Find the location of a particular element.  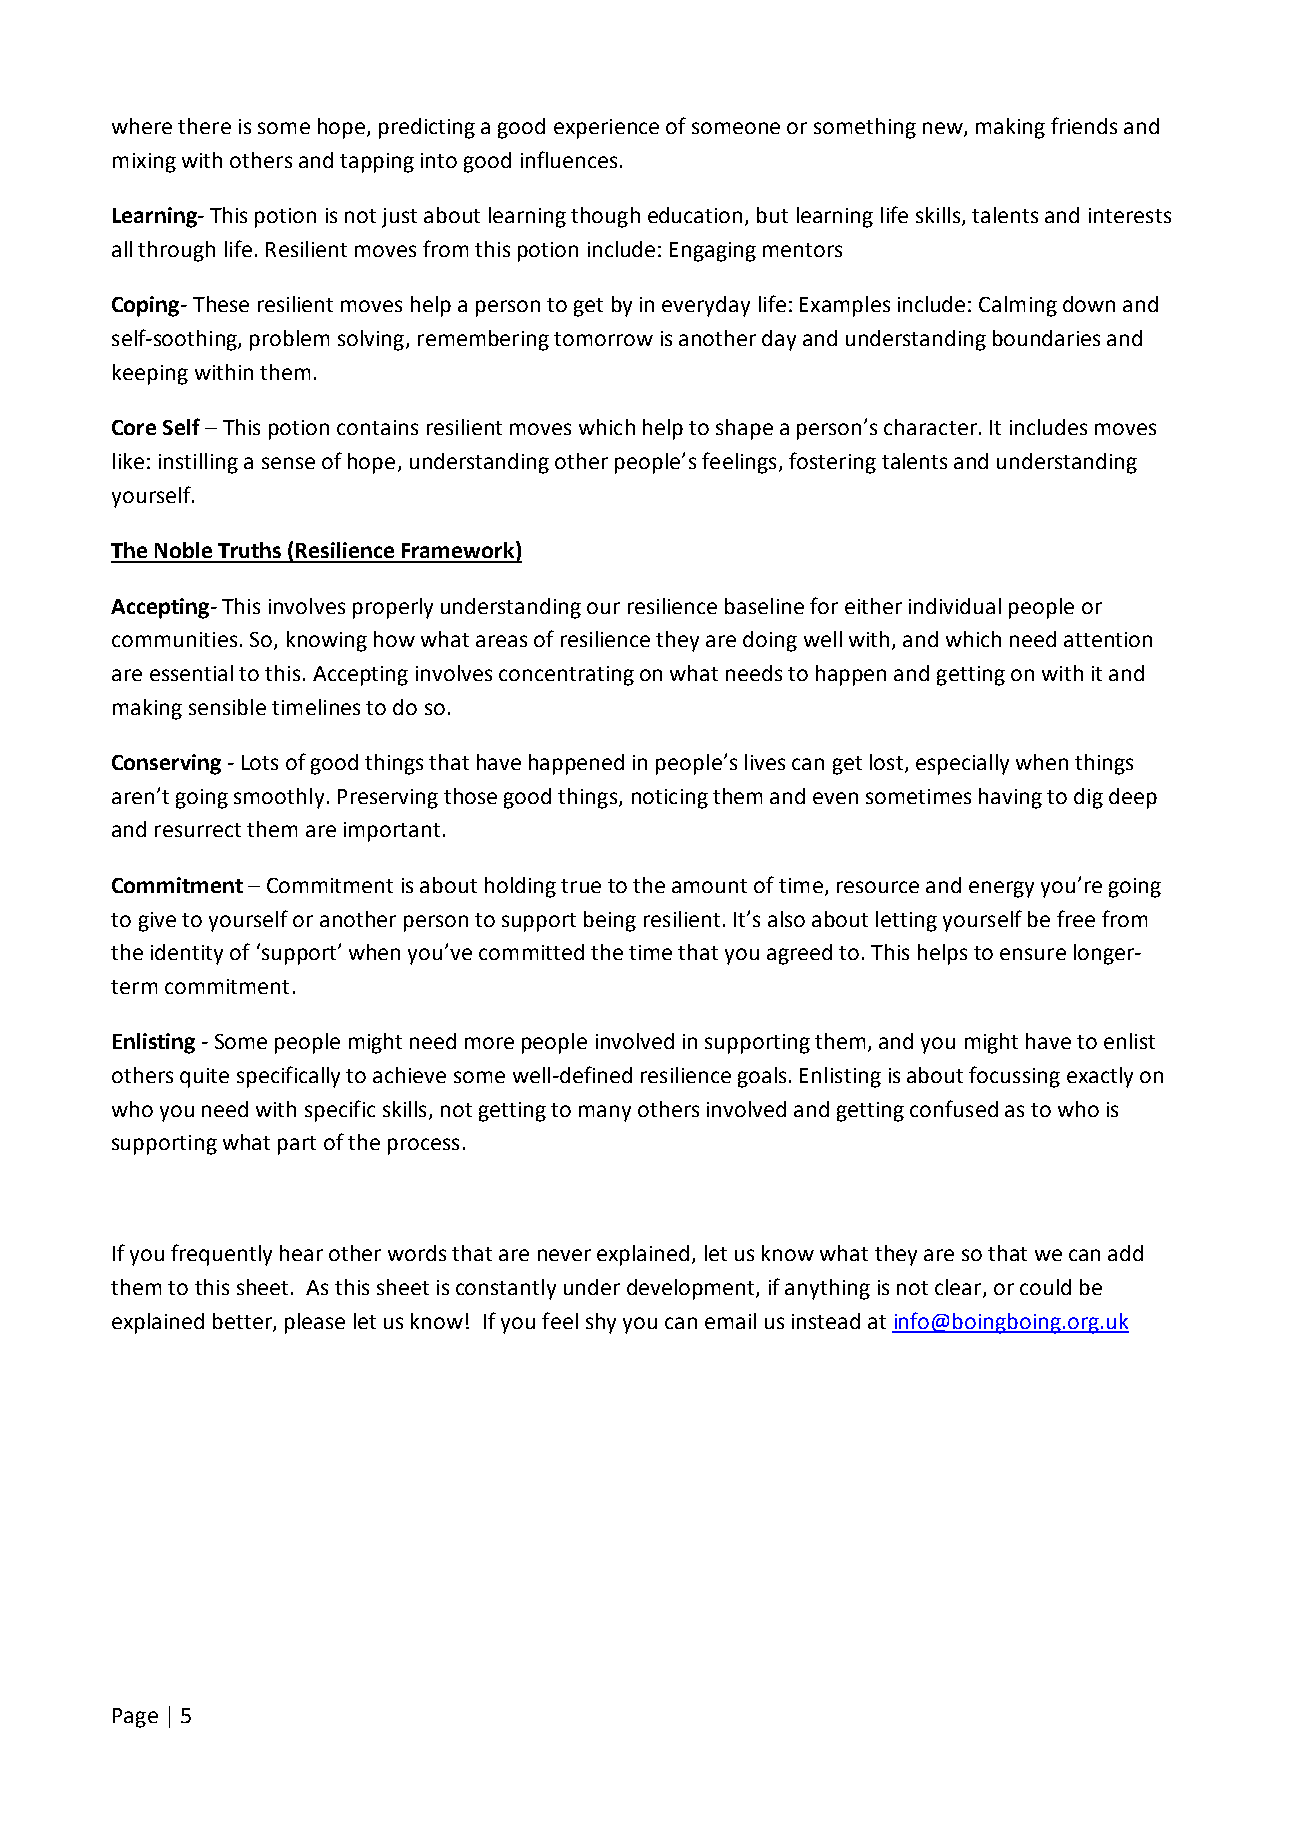

sense is located at coordinates (288, 463).
